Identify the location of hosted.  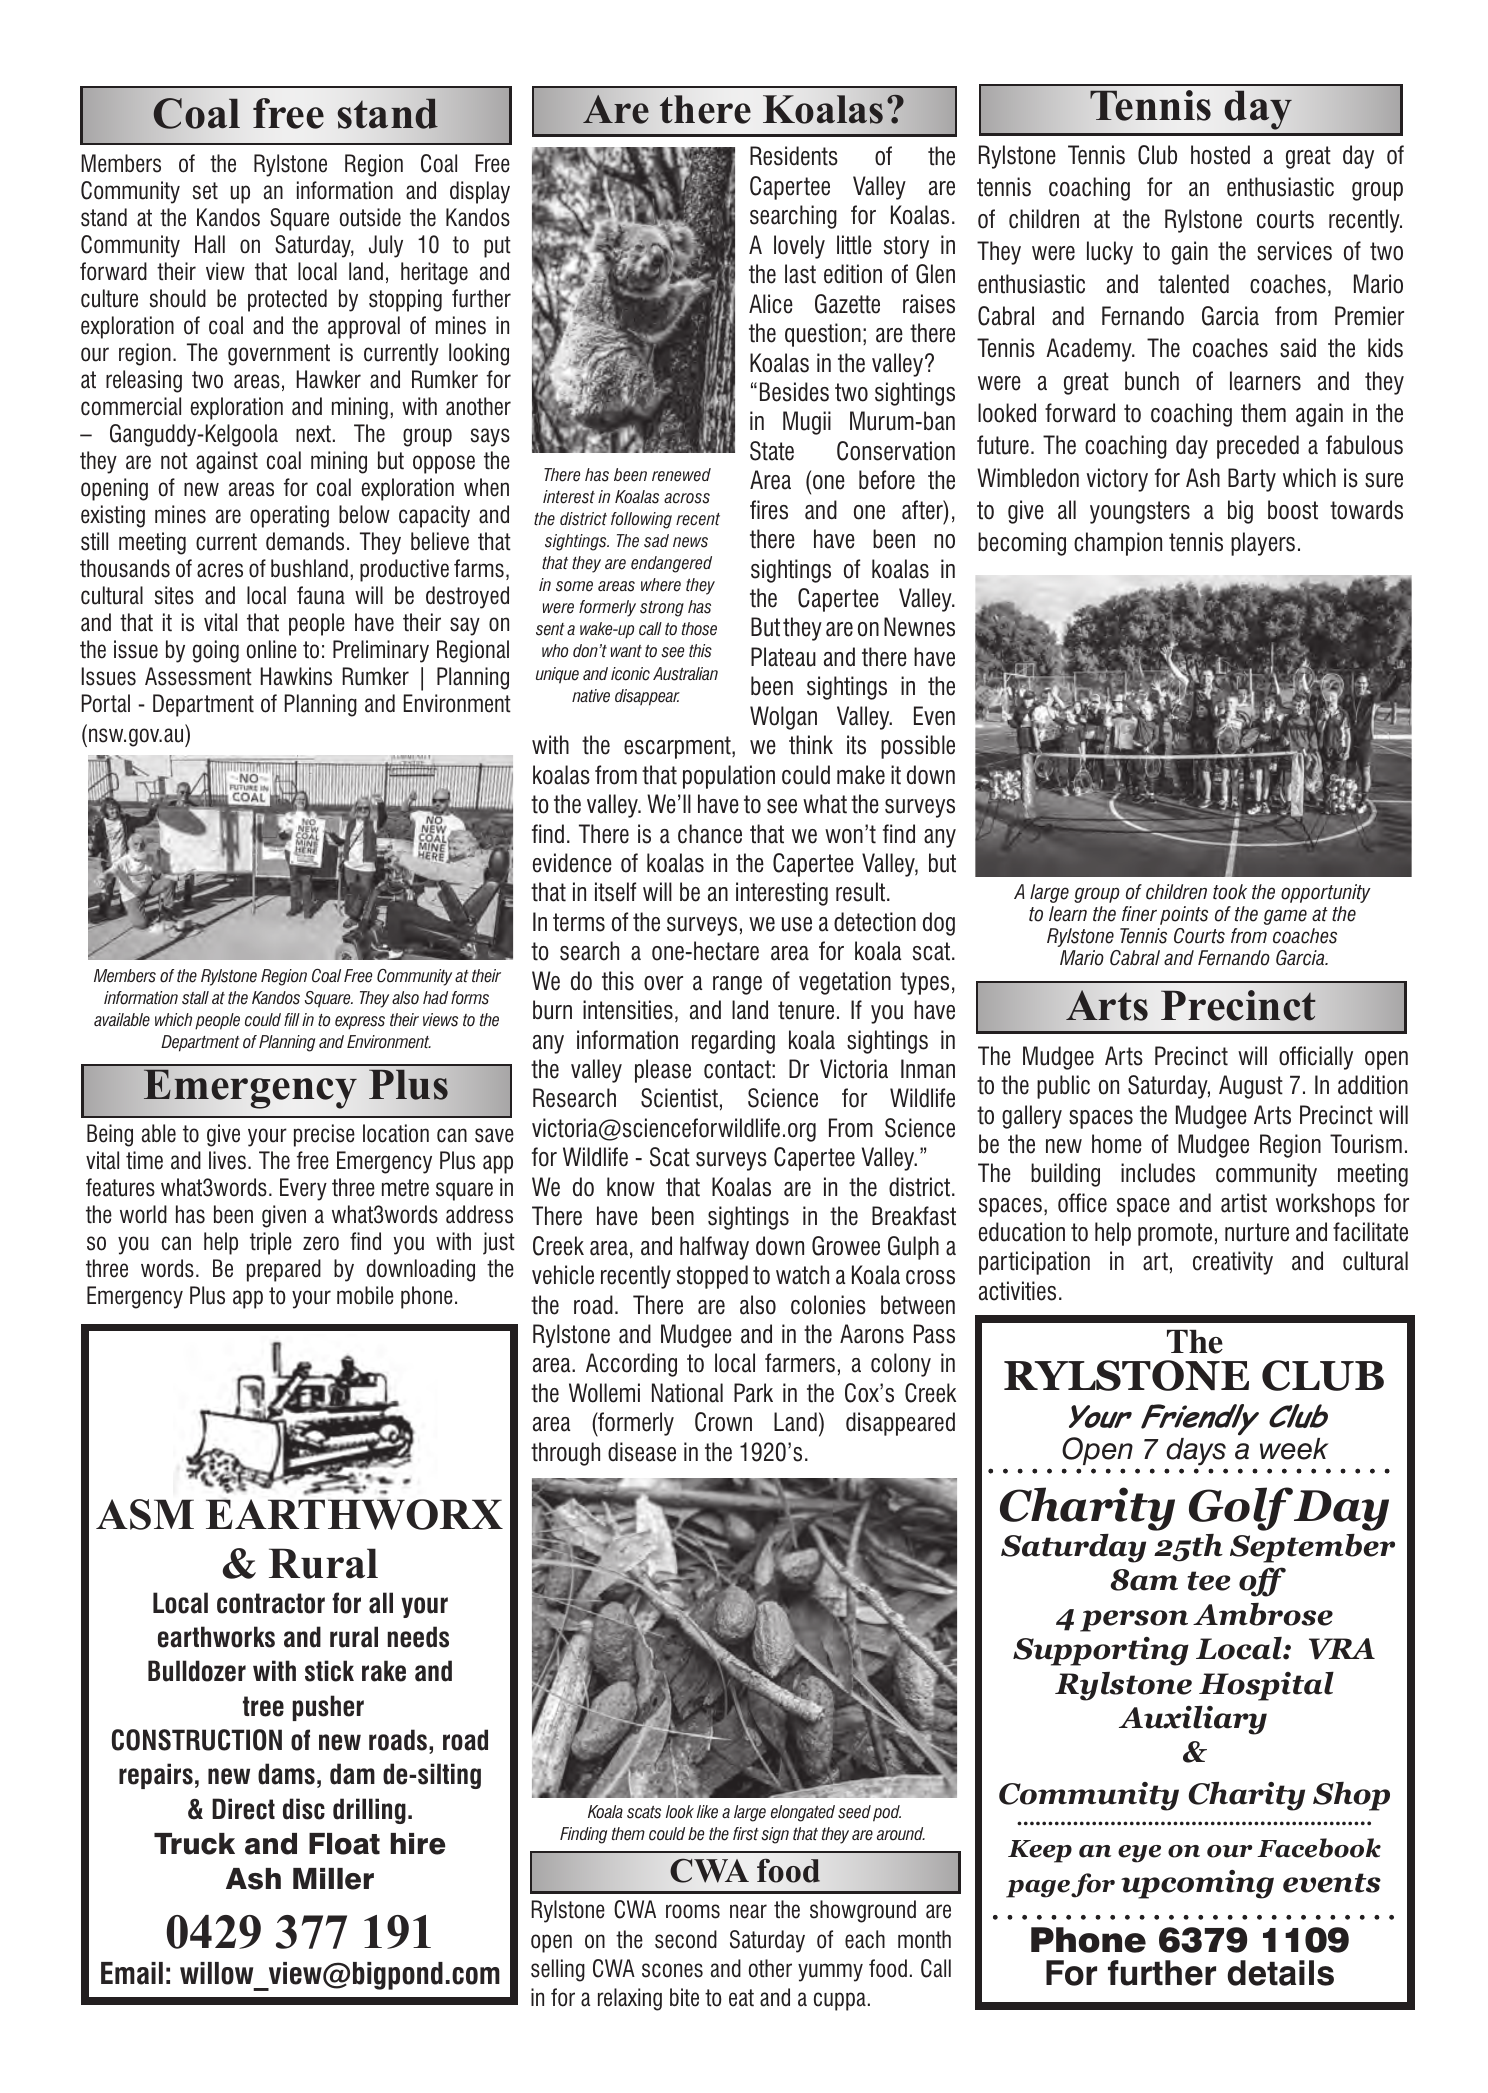
(1220, 155).
